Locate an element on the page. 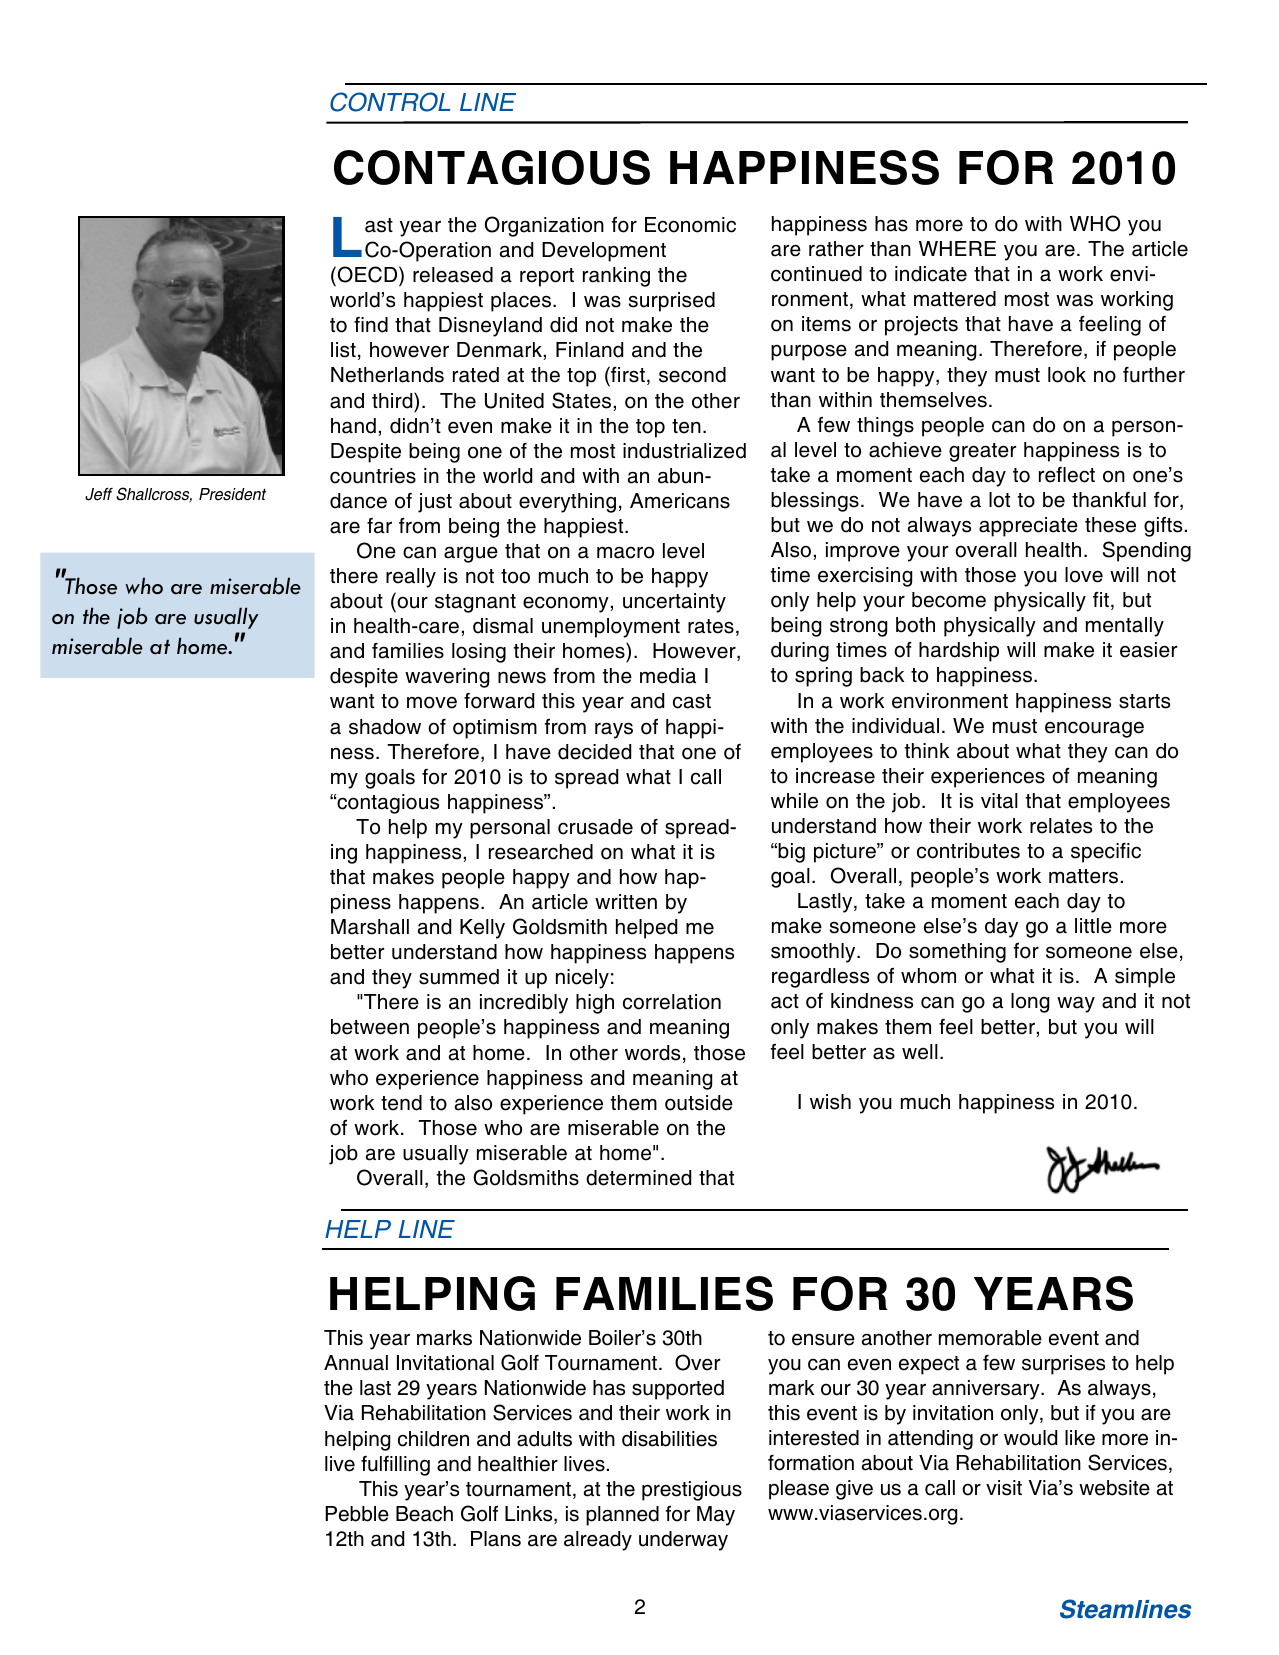 This document has height=1655, width=1279. President is located at coordinates (232, 494).
